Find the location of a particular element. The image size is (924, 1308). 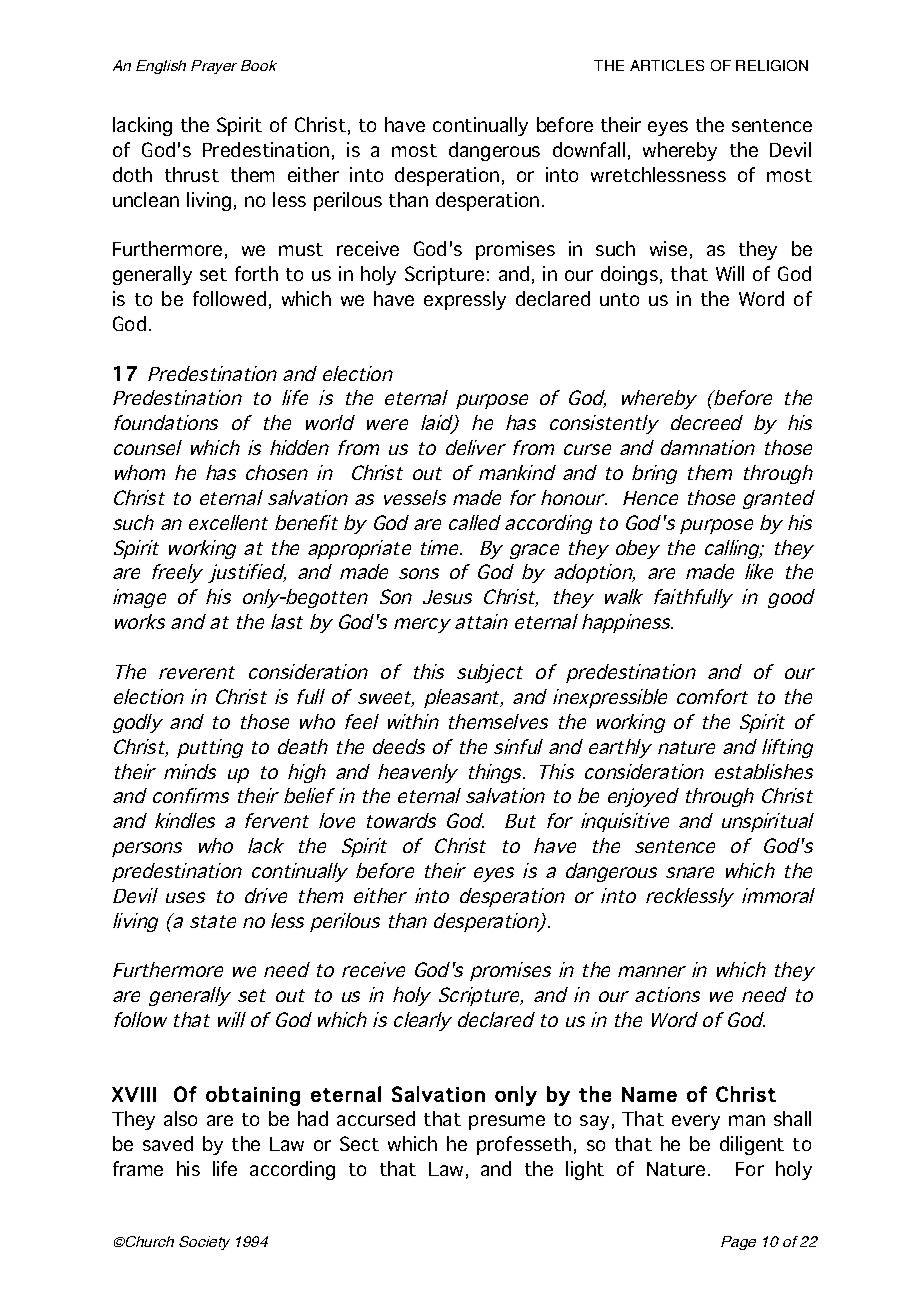

unto is located at coordinates (619, 299).
